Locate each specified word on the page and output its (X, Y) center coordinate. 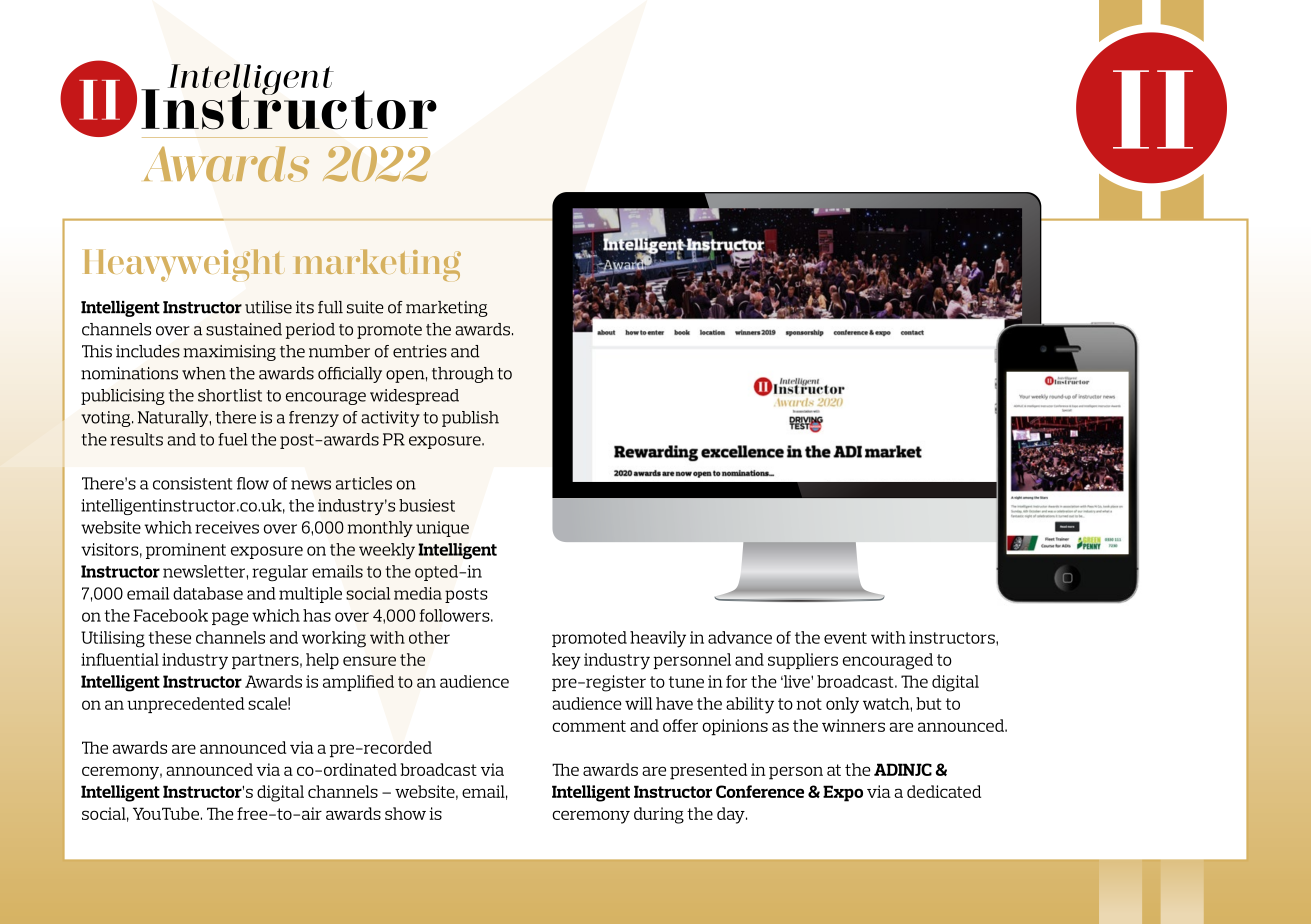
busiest (427, 505)
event (845, 638)
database (208, 593)
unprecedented (186, 705)
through (463, 375)
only (842, 705)
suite (365, 307)
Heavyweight (183, 265)
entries (420, 351)
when (204, 373)
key (566, 661)
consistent (192, 483)
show (405, 813)
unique (442, 529)
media (418, 593)
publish (470, 419)
